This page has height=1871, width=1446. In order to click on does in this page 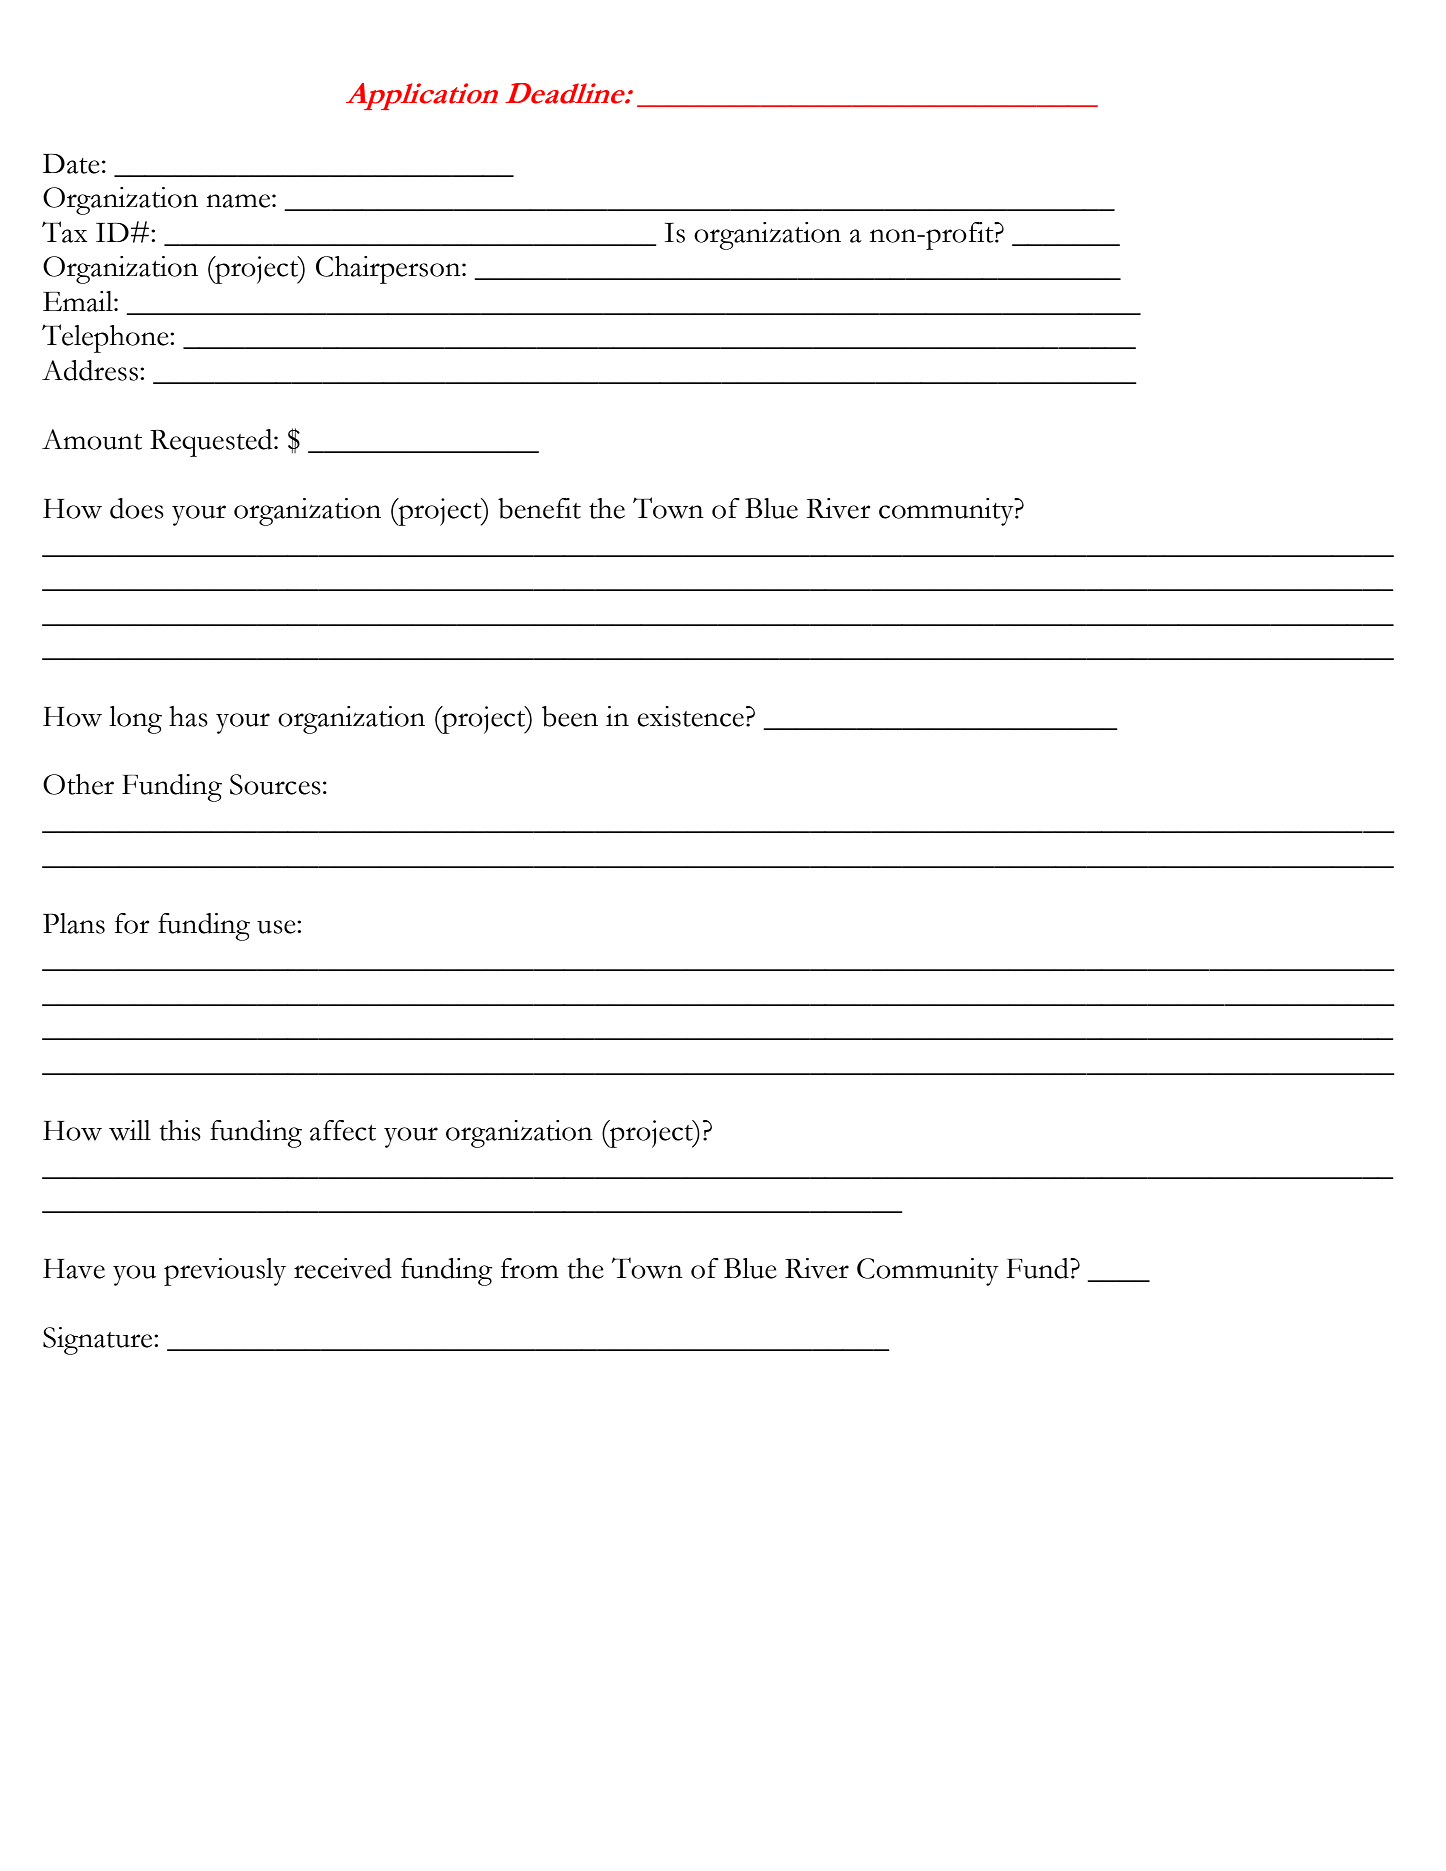, I will do `click(137, 508)`.
